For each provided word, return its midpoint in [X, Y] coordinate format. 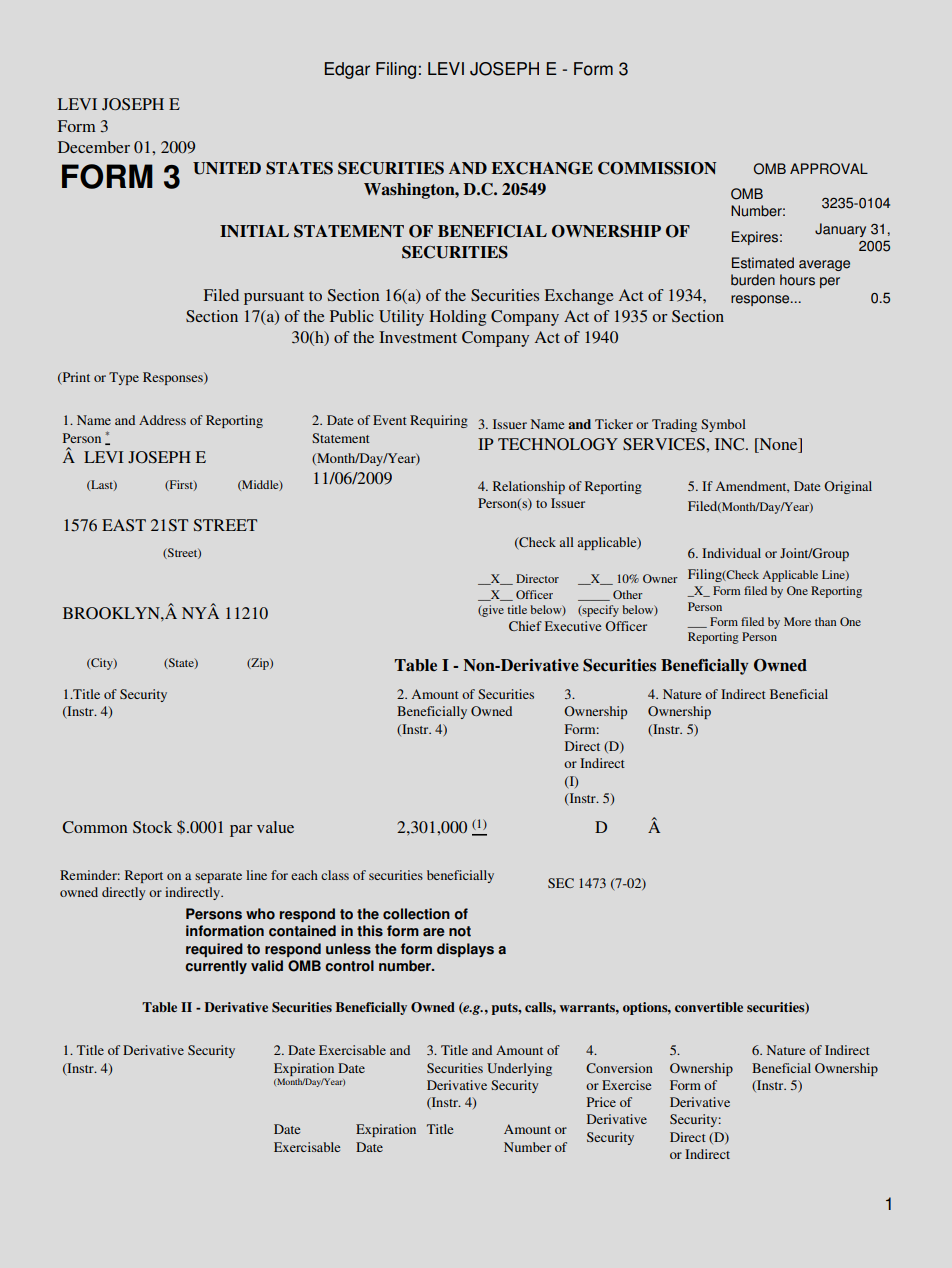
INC [731, 444]
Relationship [529, 487]
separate [218, 877]
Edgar [347, 70]
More [797, 621]
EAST [124, 525]
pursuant [274, 298]
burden [753, 280]
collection [416, 914]
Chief [525, 626]
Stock [153, 827]
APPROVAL [829, 169]
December [94, 147]
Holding [457, 318]
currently [216, 967]
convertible [709, 1007]
